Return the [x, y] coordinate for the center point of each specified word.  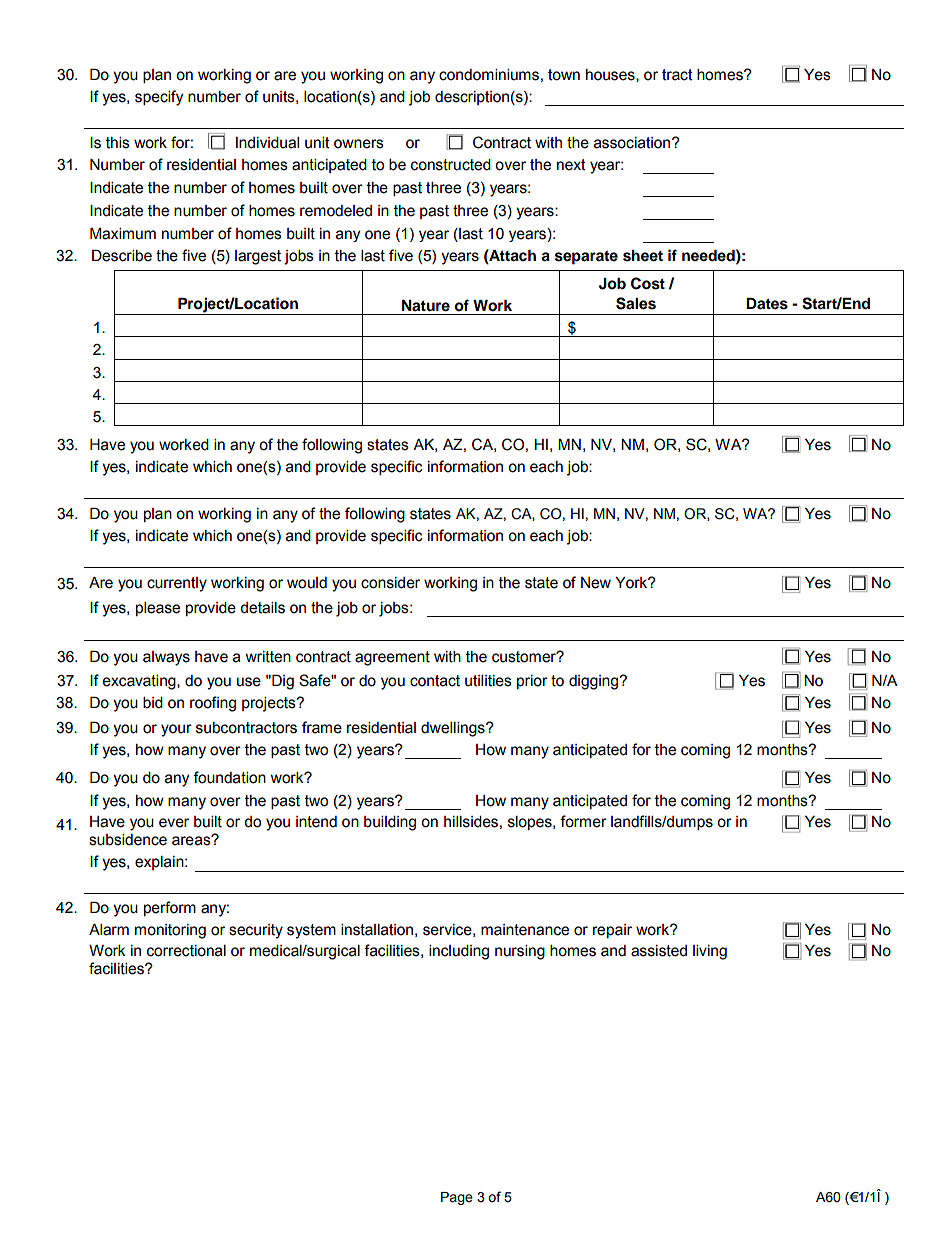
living [710, 952]
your [176, 730]
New [596, 583]
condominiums [489, 75]
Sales [636, 303]
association [633, 143]
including [459, 952]
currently [177, 584]
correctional [186, 951]
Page [457, 1198]
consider [390, 583]
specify [159, 98]
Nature [426, 306]
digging [594, 682]
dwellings [454, 729]
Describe [122, 256]
